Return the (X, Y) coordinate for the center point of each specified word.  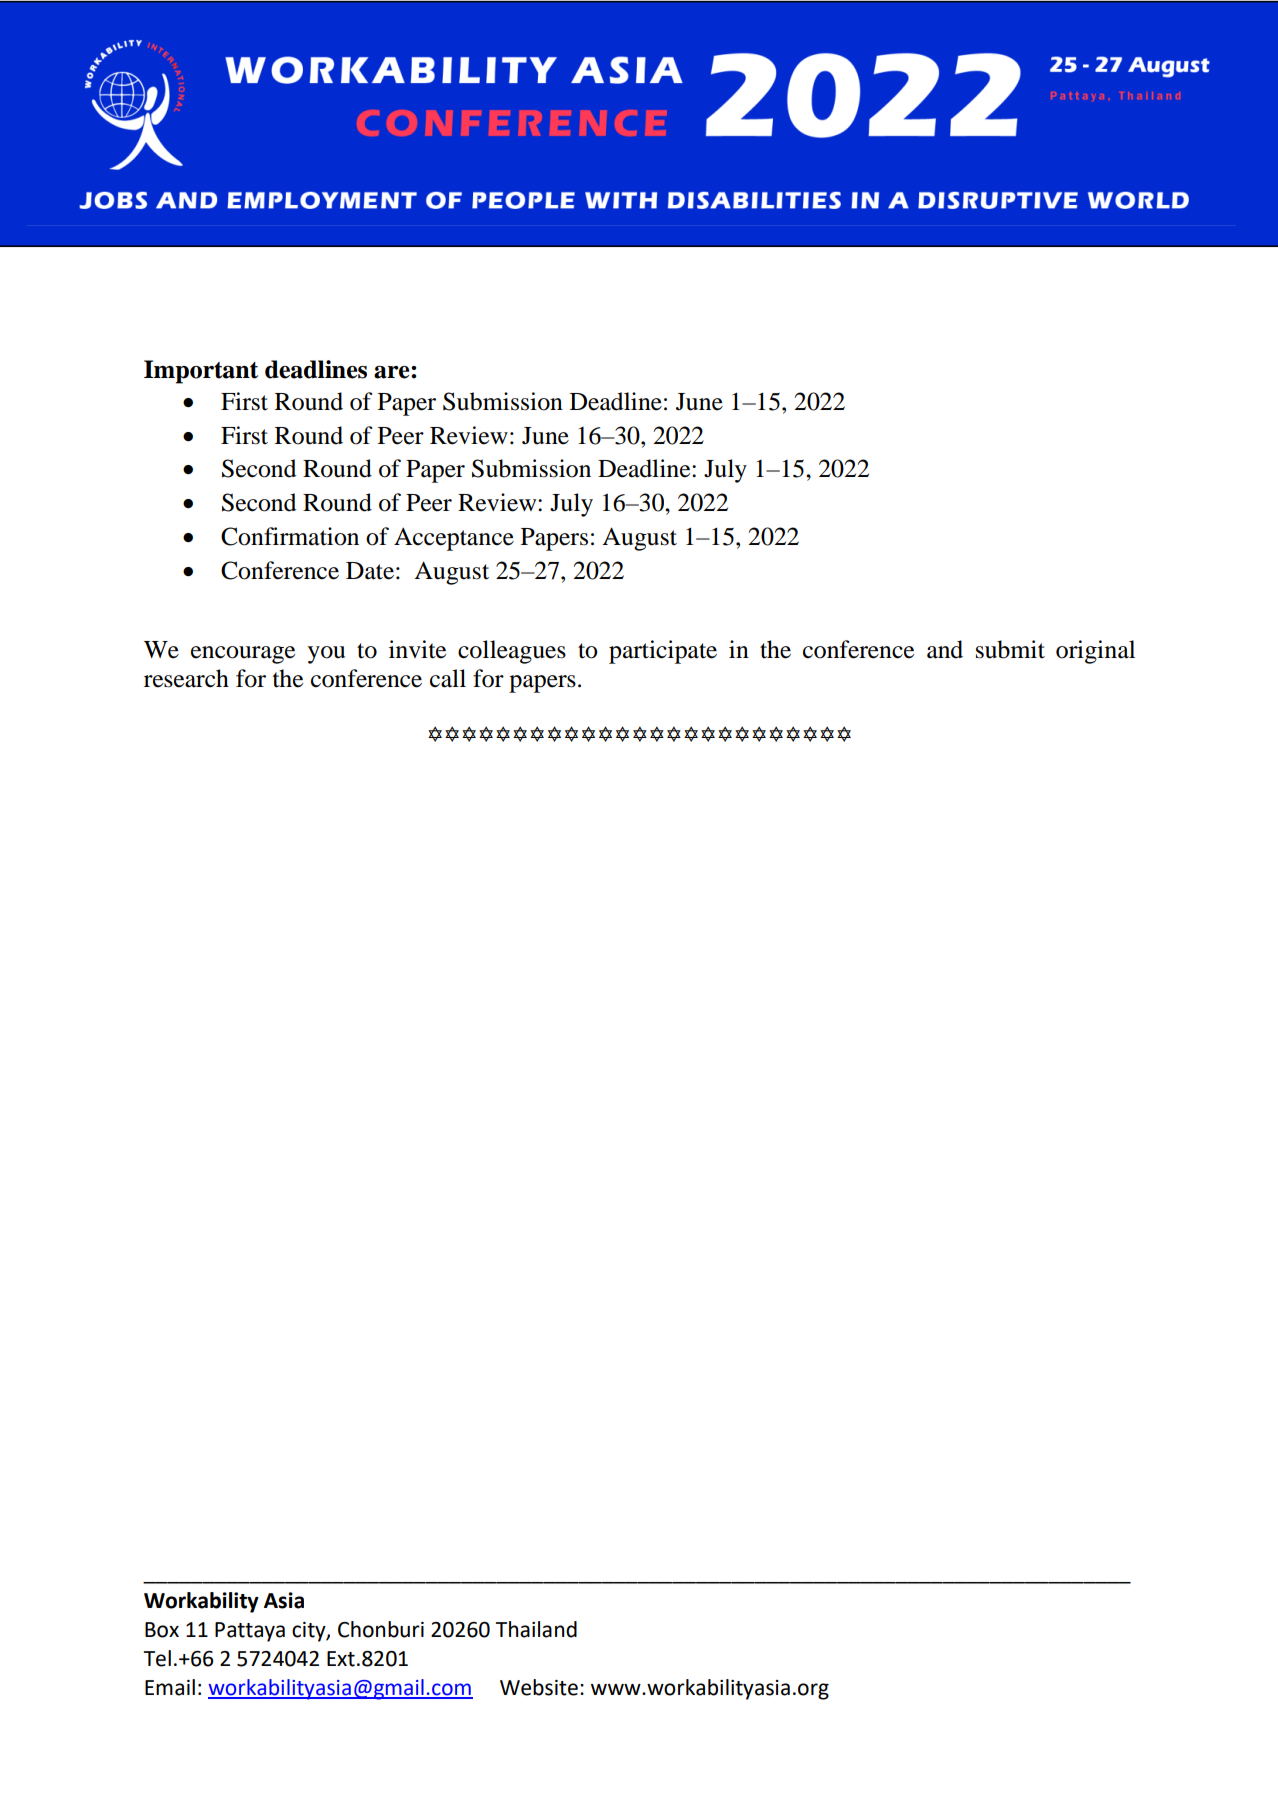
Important (201, 372)
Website (539, 1687)
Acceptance (454, 539)
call (448, 678)
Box (162, 1630)
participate (663, 652)
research (186, 678)
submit (1010, 649)
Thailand (536, 1629)
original (1095, 652)
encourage (243, 655)
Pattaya (250, 1632)
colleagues (512, 652)
